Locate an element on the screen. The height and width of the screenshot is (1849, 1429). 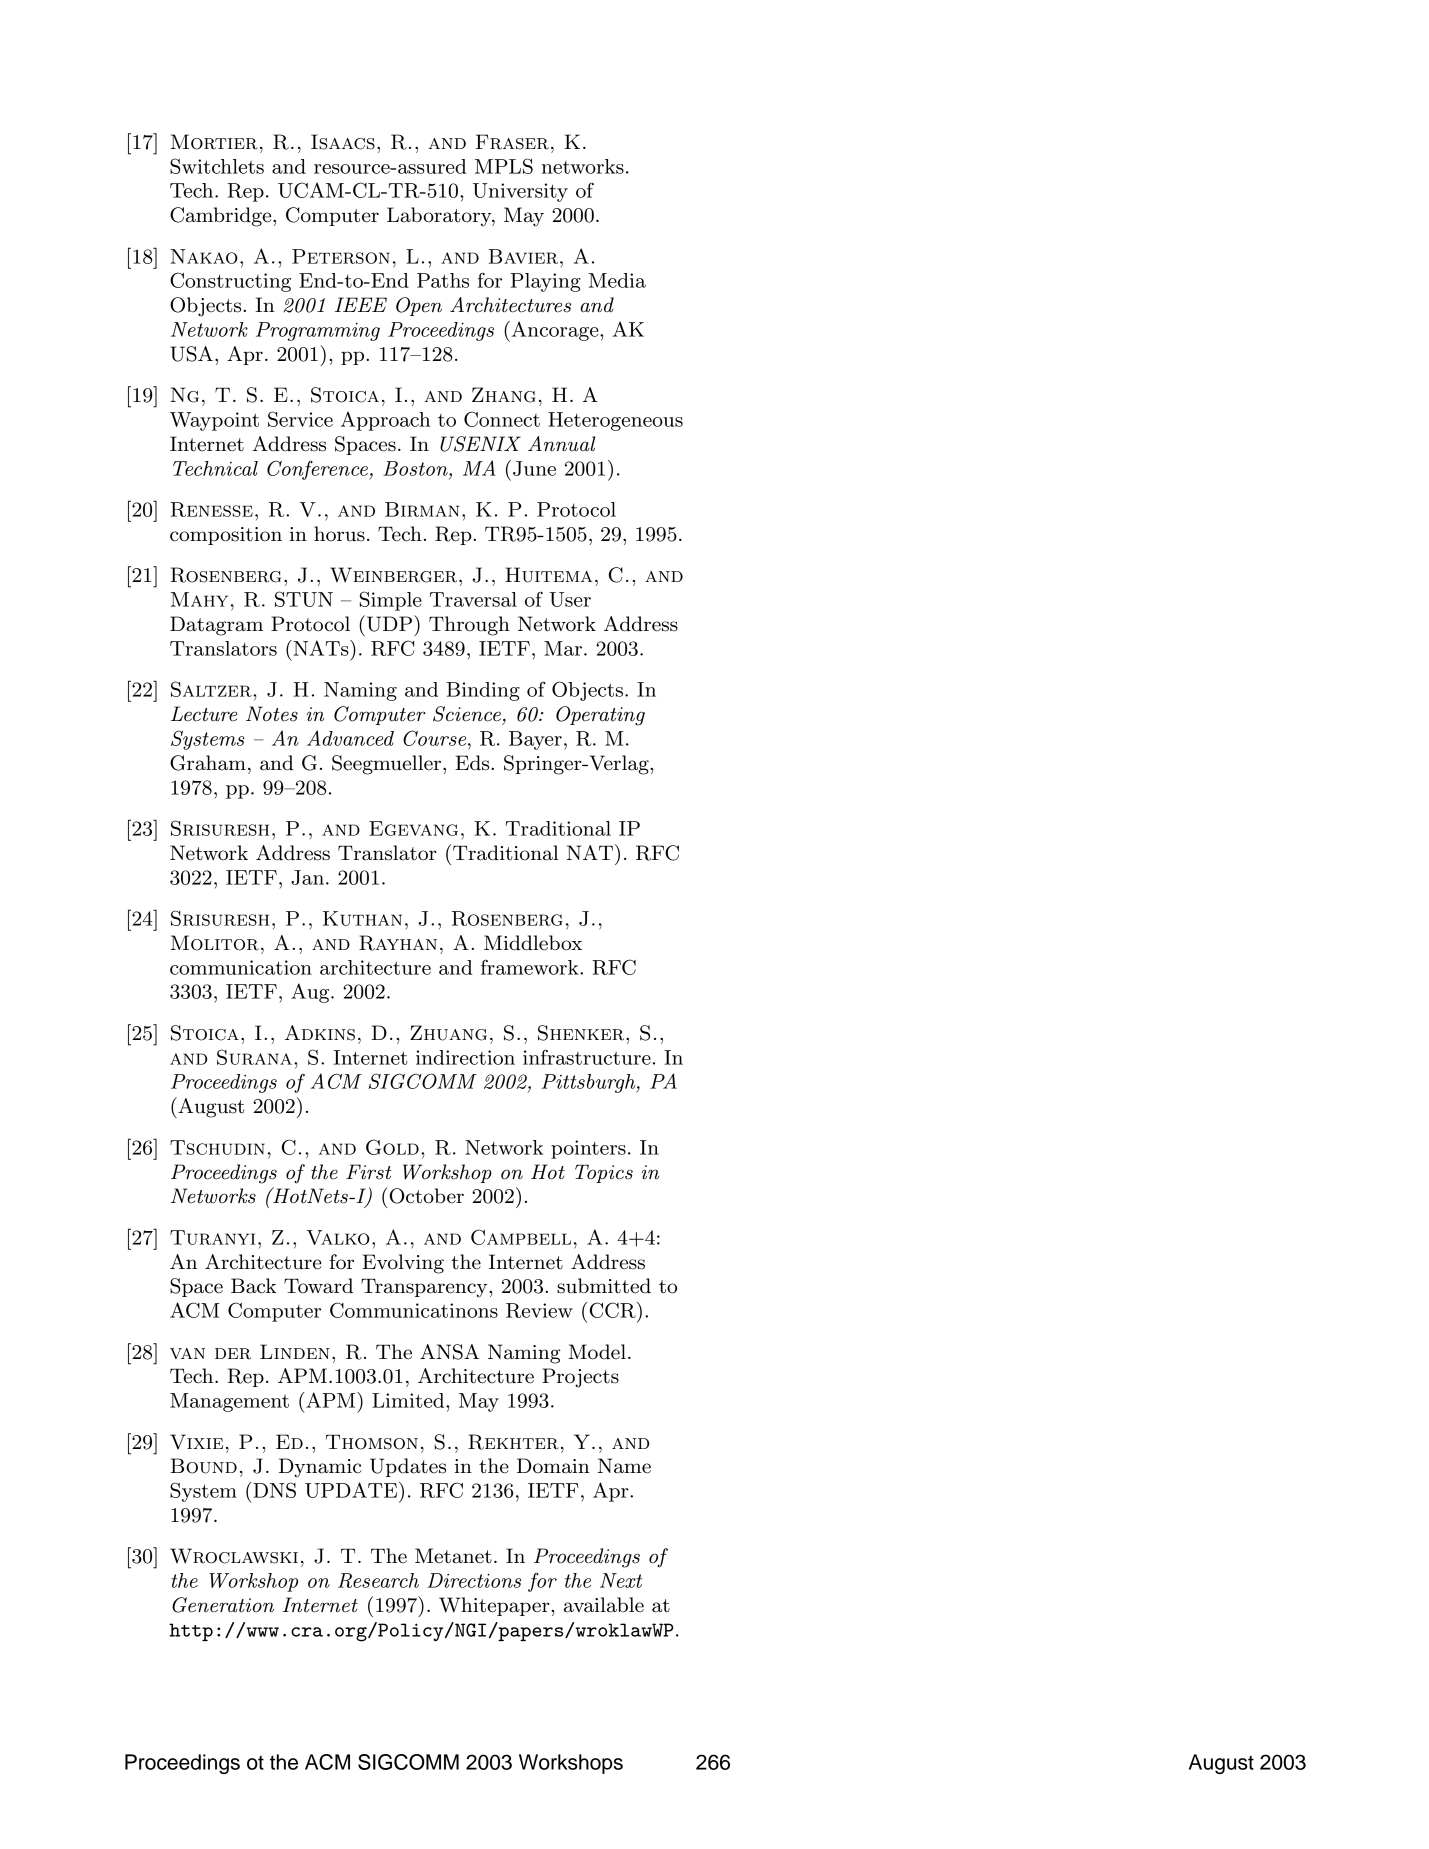
Course is located at coordinates (436, 738).
